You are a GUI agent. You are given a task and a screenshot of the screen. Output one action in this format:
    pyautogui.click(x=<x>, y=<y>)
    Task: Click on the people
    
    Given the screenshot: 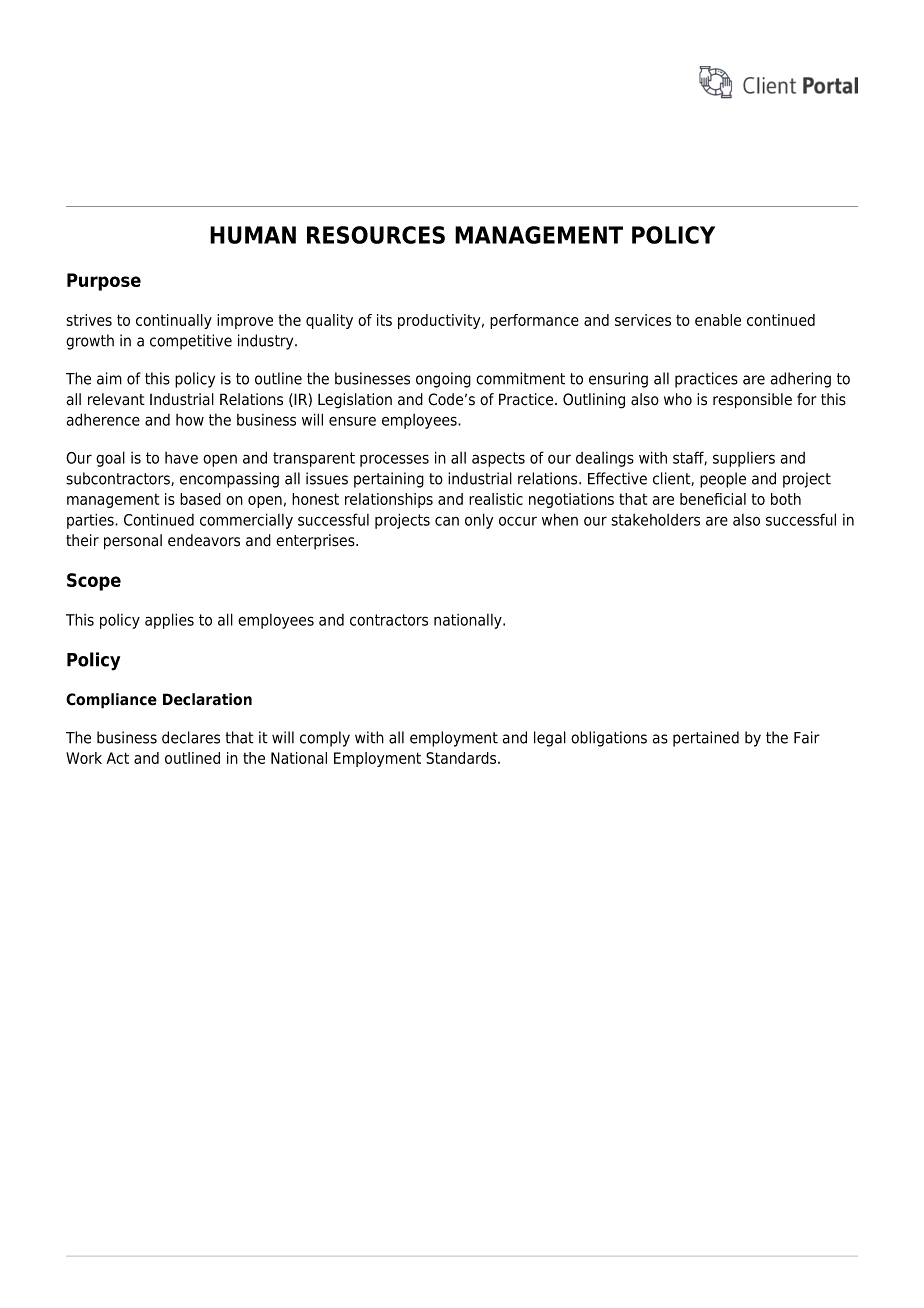 What is the action you would take?
    pyautogui.click(x=723, y=480)
